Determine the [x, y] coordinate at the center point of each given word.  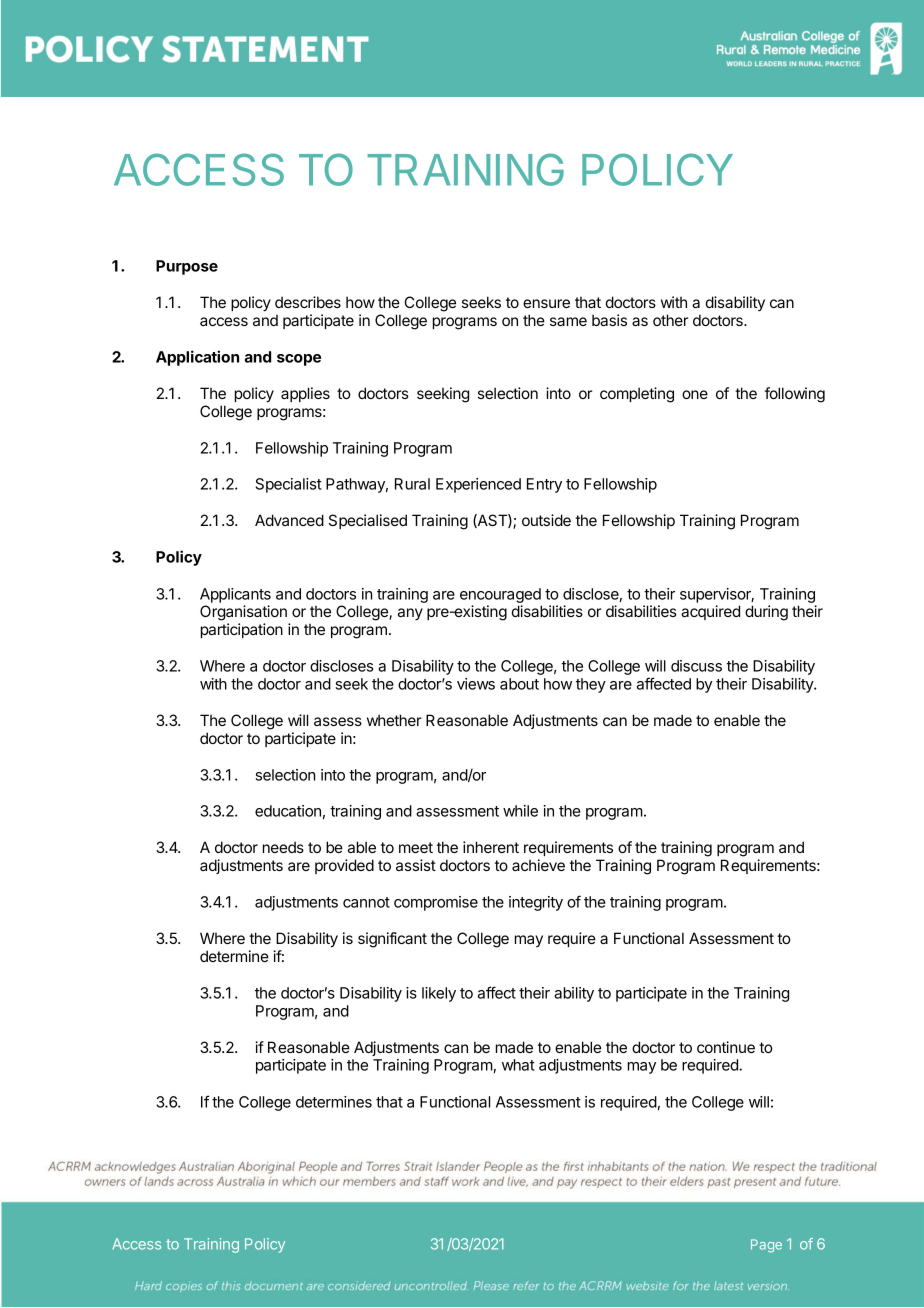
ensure [546, 303]
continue [726, 1047]
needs [283, 847]
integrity [536, 903]
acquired [710, 612]
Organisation [243, 613]
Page [766, 1246]
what [518, 1065]
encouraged [500, 595]
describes [308, 302]
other [670, 320]
